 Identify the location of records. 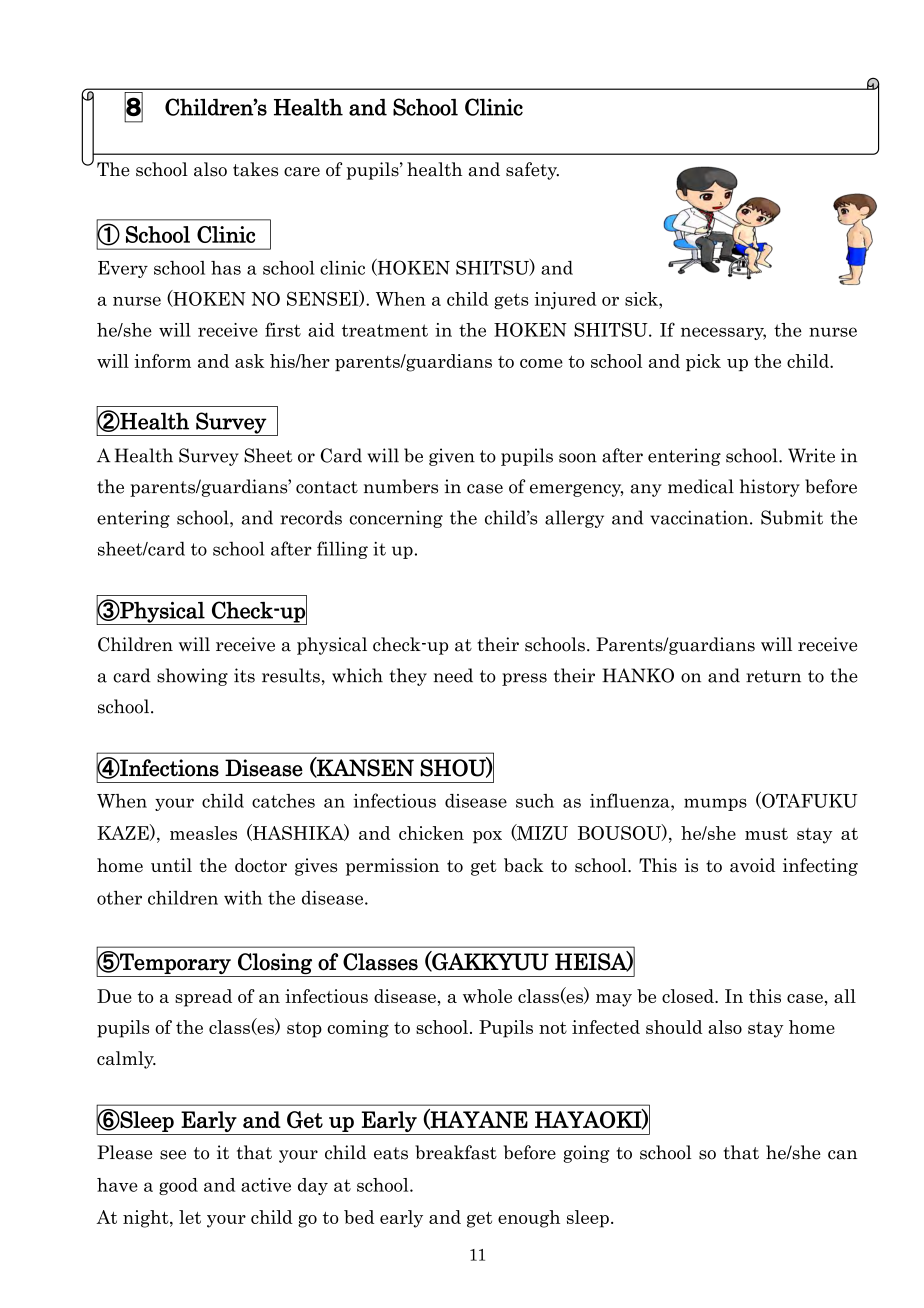
(311, 517).
